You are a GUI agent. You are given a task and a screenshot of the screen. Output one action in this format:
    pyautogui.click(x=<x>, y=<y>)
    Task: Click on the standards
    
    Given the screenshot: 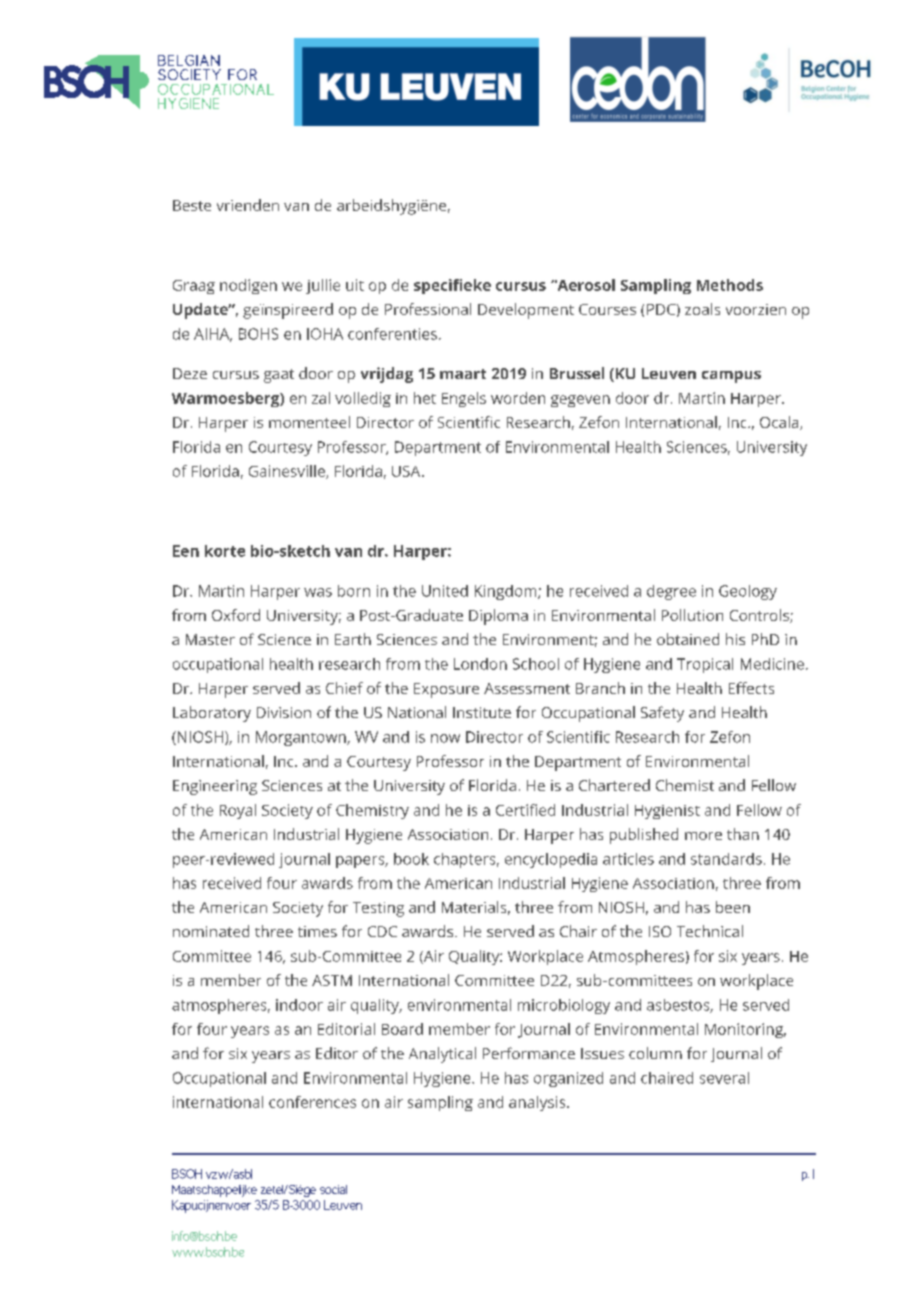 What is the action you would take?
    pyautogui.click(x=726, y=859)
